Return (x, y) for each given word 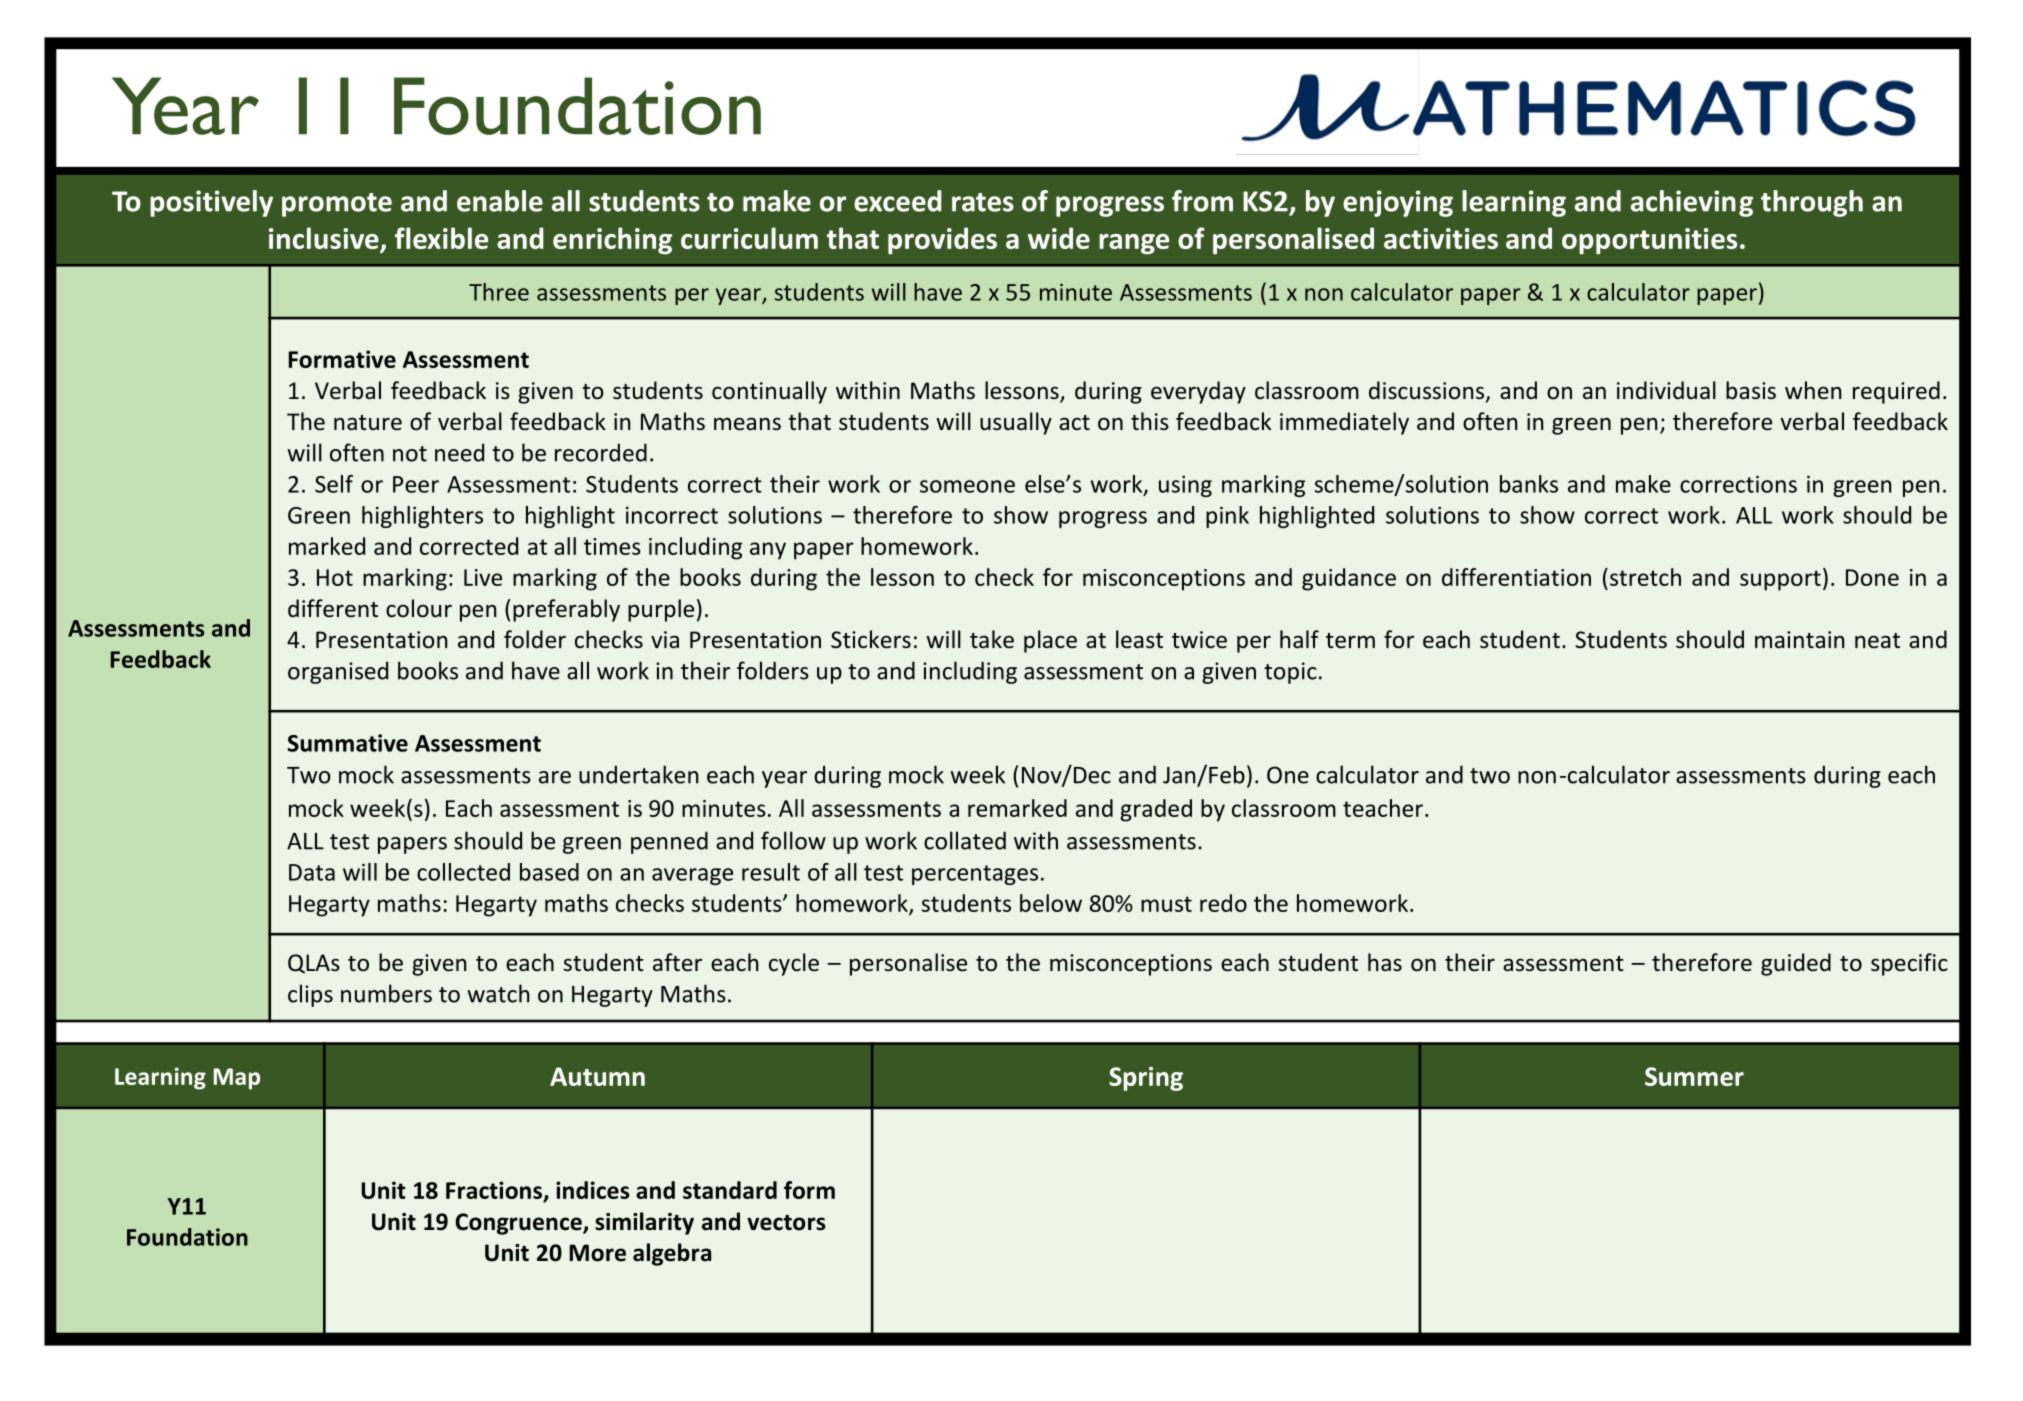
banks (1529, 484)
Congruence (519, 1224)
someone (967, 486)
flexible (441, 238)
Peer (416, 484)
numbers (386, 993)
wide (1059, 238)
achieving (1692, 203)
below (1051, 903)
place (1050, 641)
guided (1796, 964)
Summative (348, 743)
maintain (1799, 639)
